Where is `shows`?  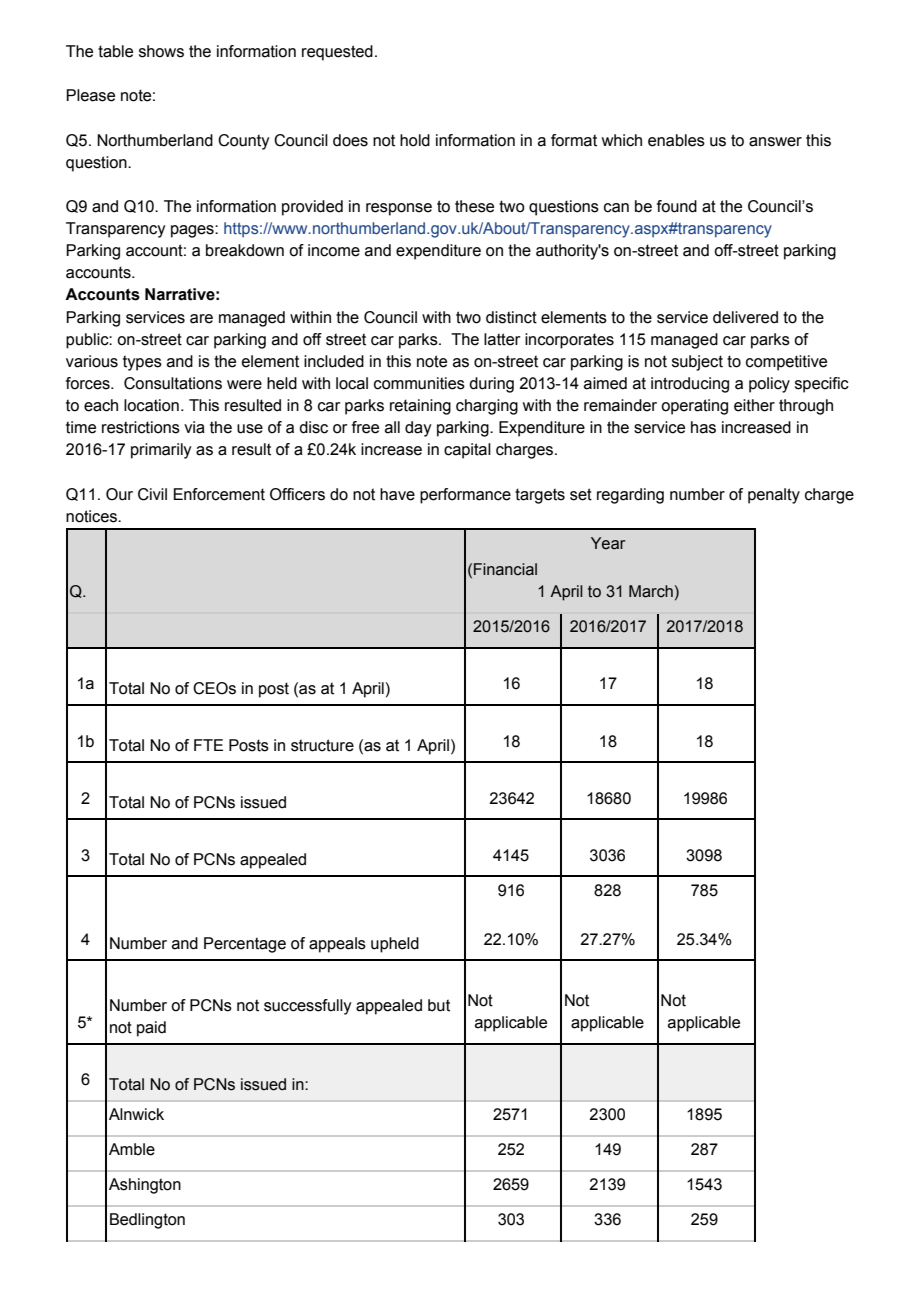
shows is located at coordinates (161, 51).
